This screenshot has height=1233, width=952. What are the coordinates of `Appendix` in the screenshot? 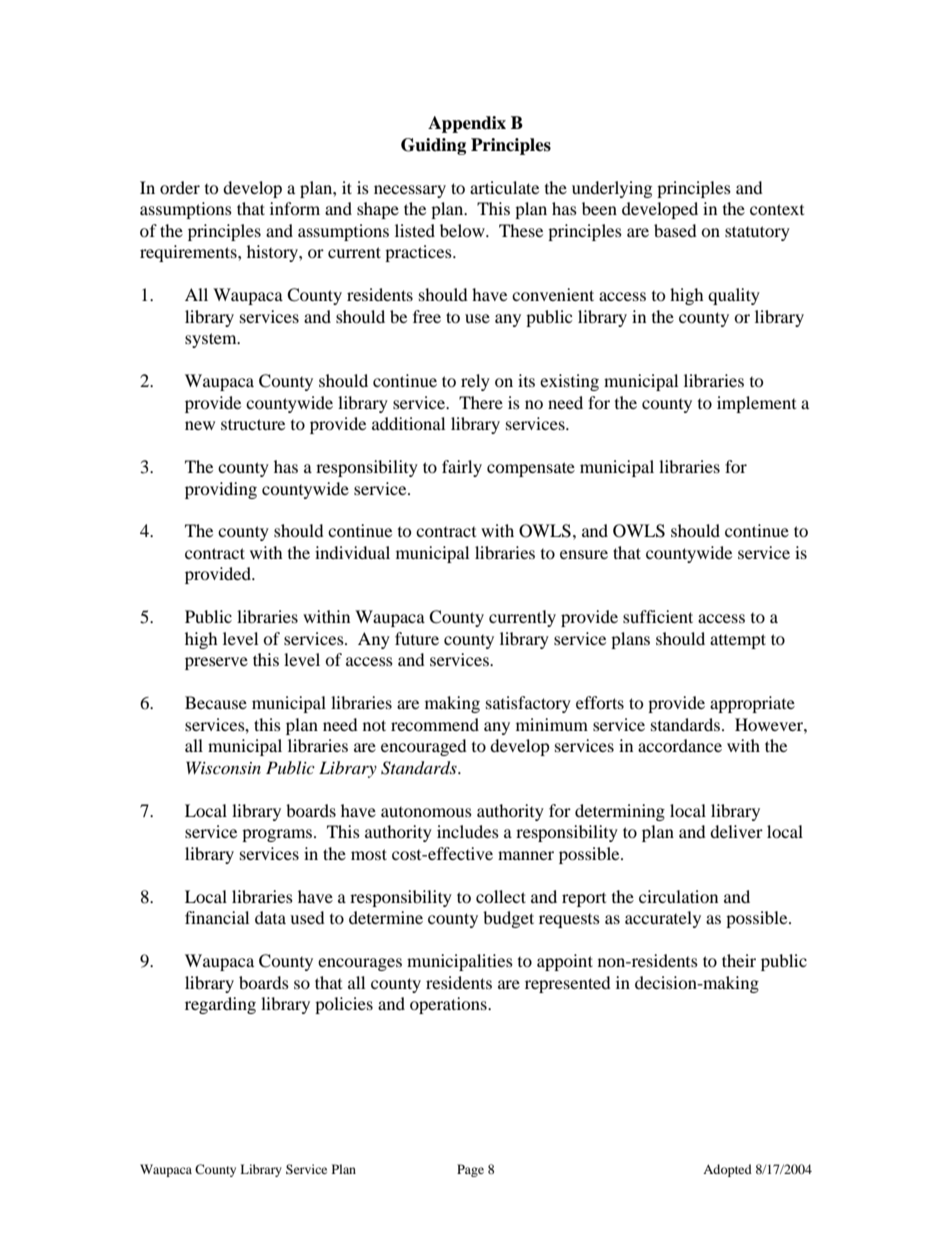 It's located at (467, 124).
